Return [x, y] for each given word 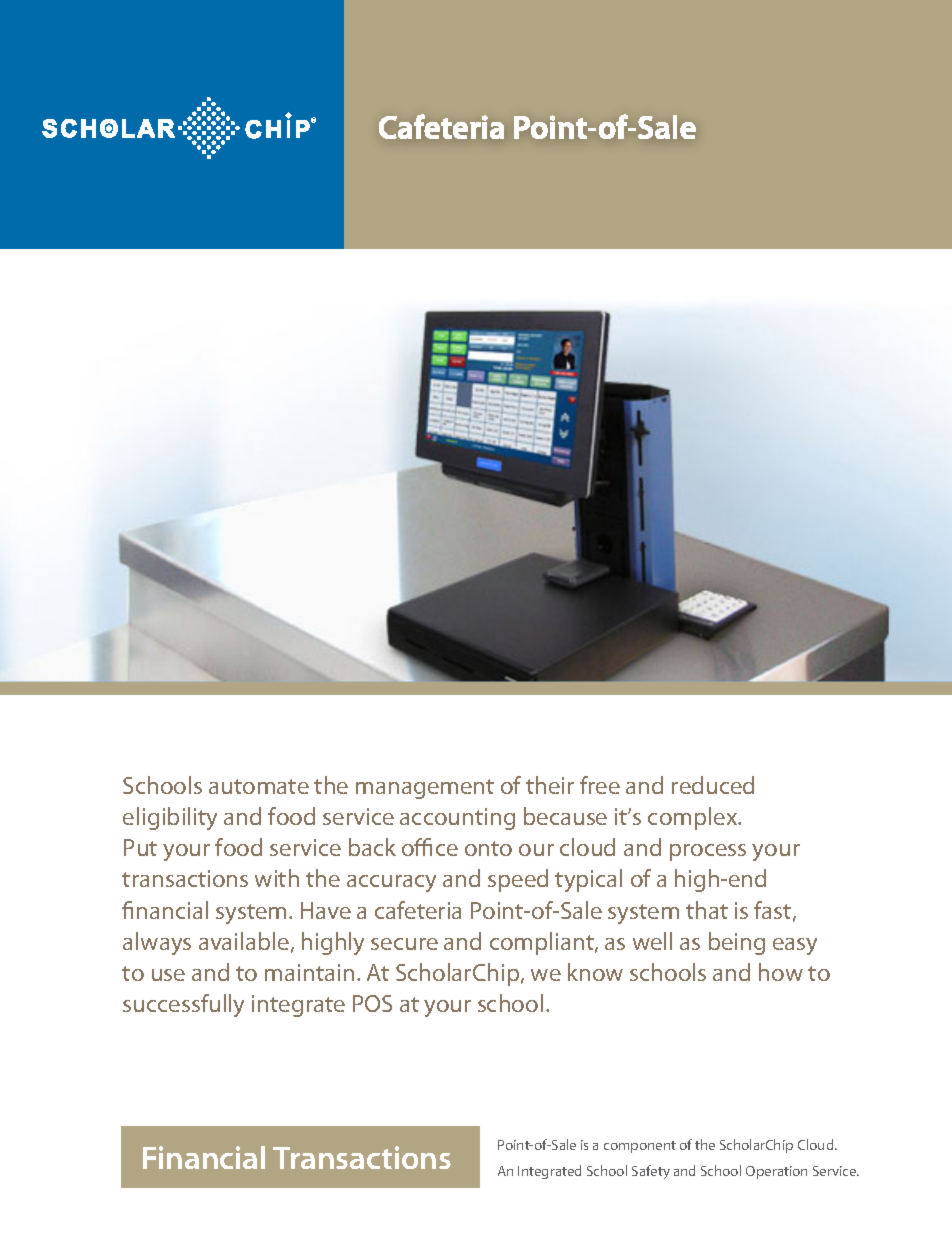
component [640, 1147]
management [425, 789]
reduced [713, 785]
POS [372, 1003]
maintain [309, 972]
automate [259, 786]
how [781, 972]
